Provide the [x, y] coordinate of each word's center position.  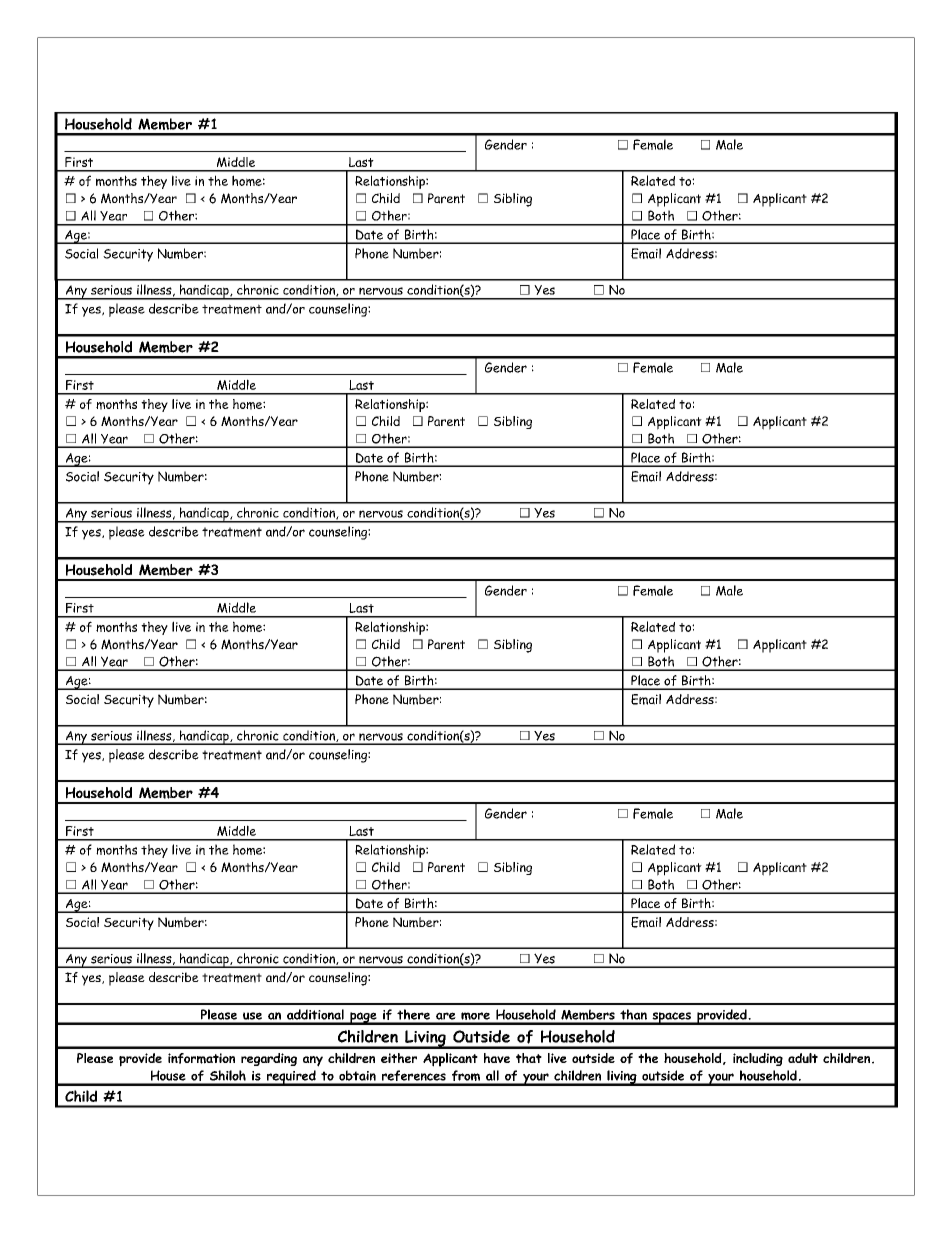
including [758, 1059]
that [529, 1058]
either [399, 1058]
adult [803, 1058]
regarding [269, 1059]
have [497, 1058]
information [201, 1058]
